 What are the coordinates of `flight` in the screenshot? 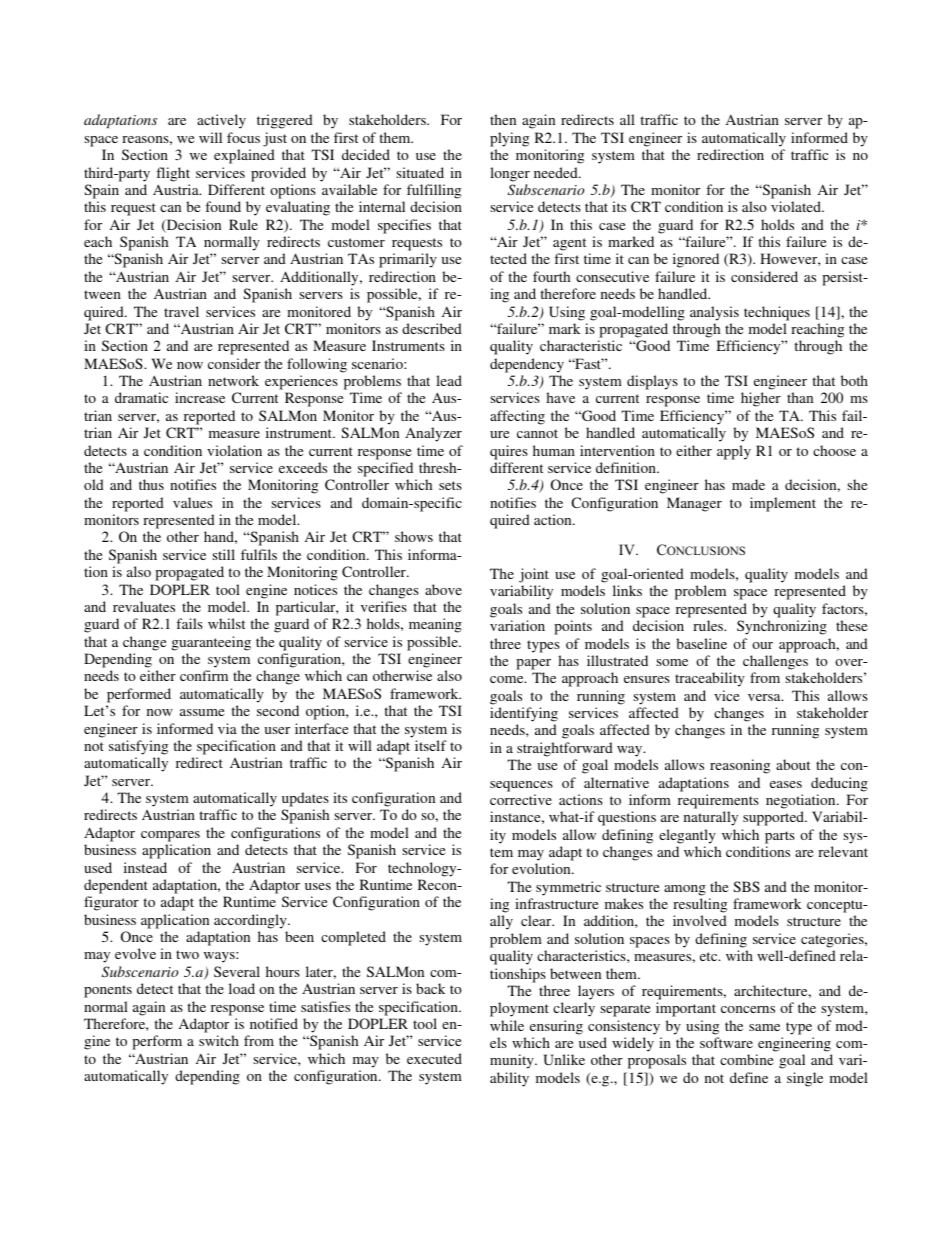 It's located at (173, 174).
